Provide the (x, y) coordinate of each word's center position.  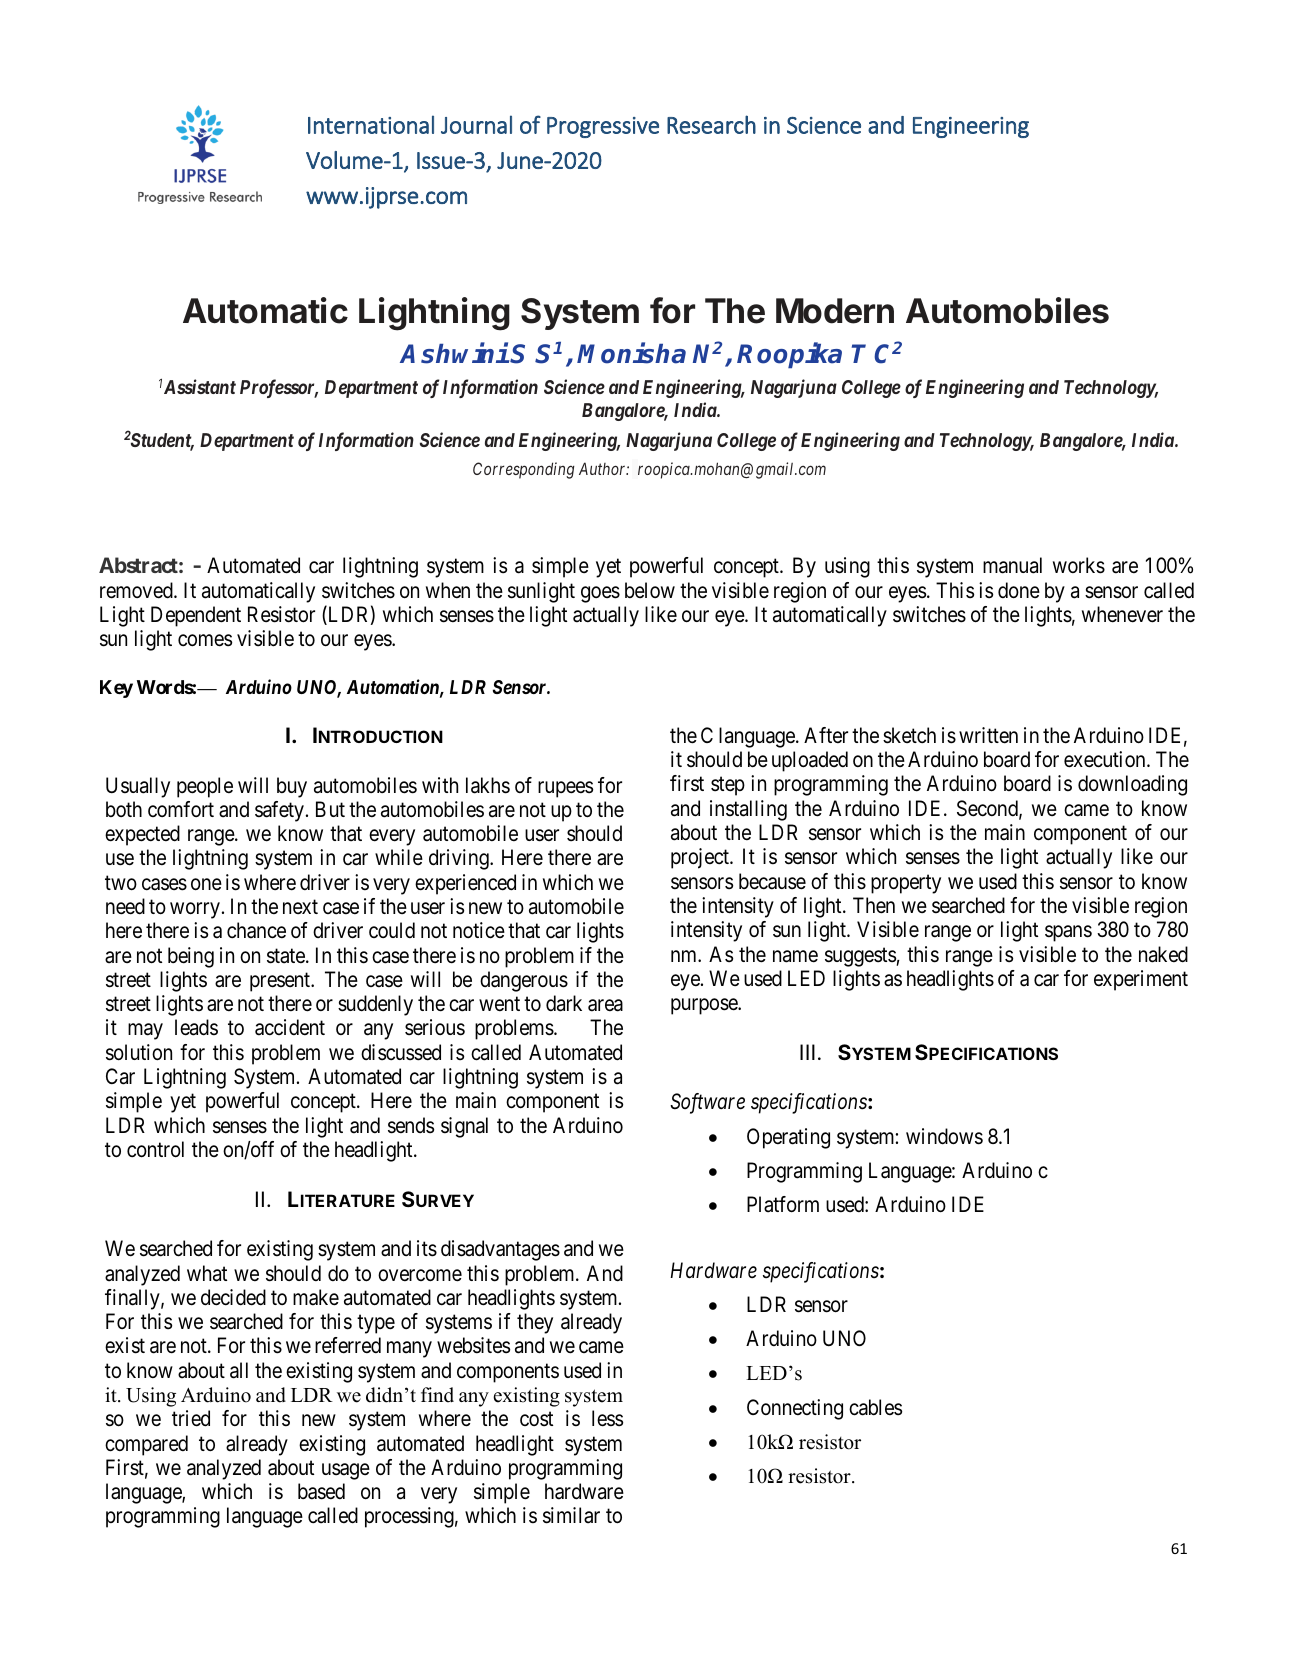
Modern (835, 311)
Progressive (603, 127)
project (701, 858)
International (371, 124)
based (321, 1491)
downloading (1132, 785)
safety (281, 811)
